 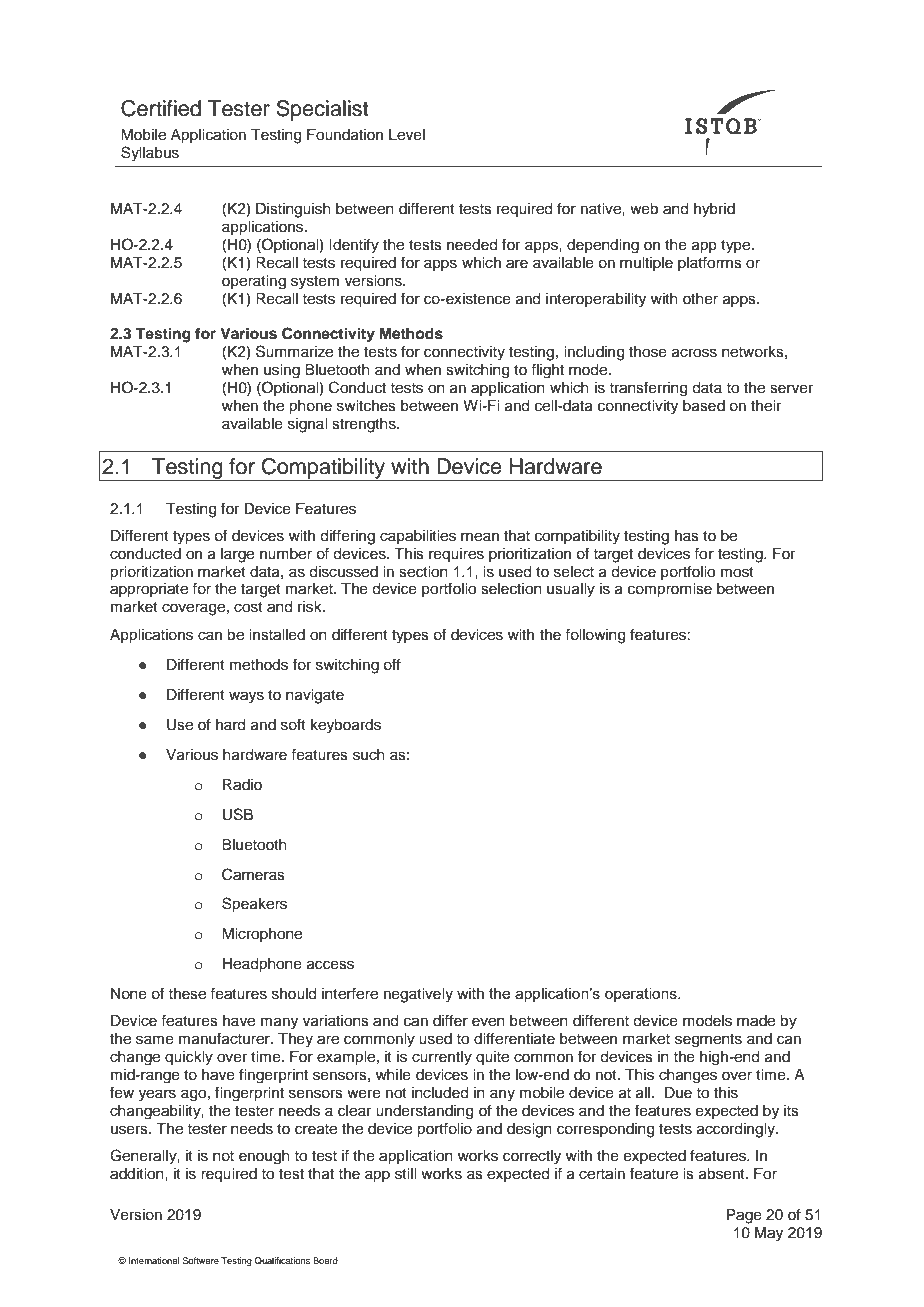 I want to click on Syllabus, so click(x=150, y=154).
